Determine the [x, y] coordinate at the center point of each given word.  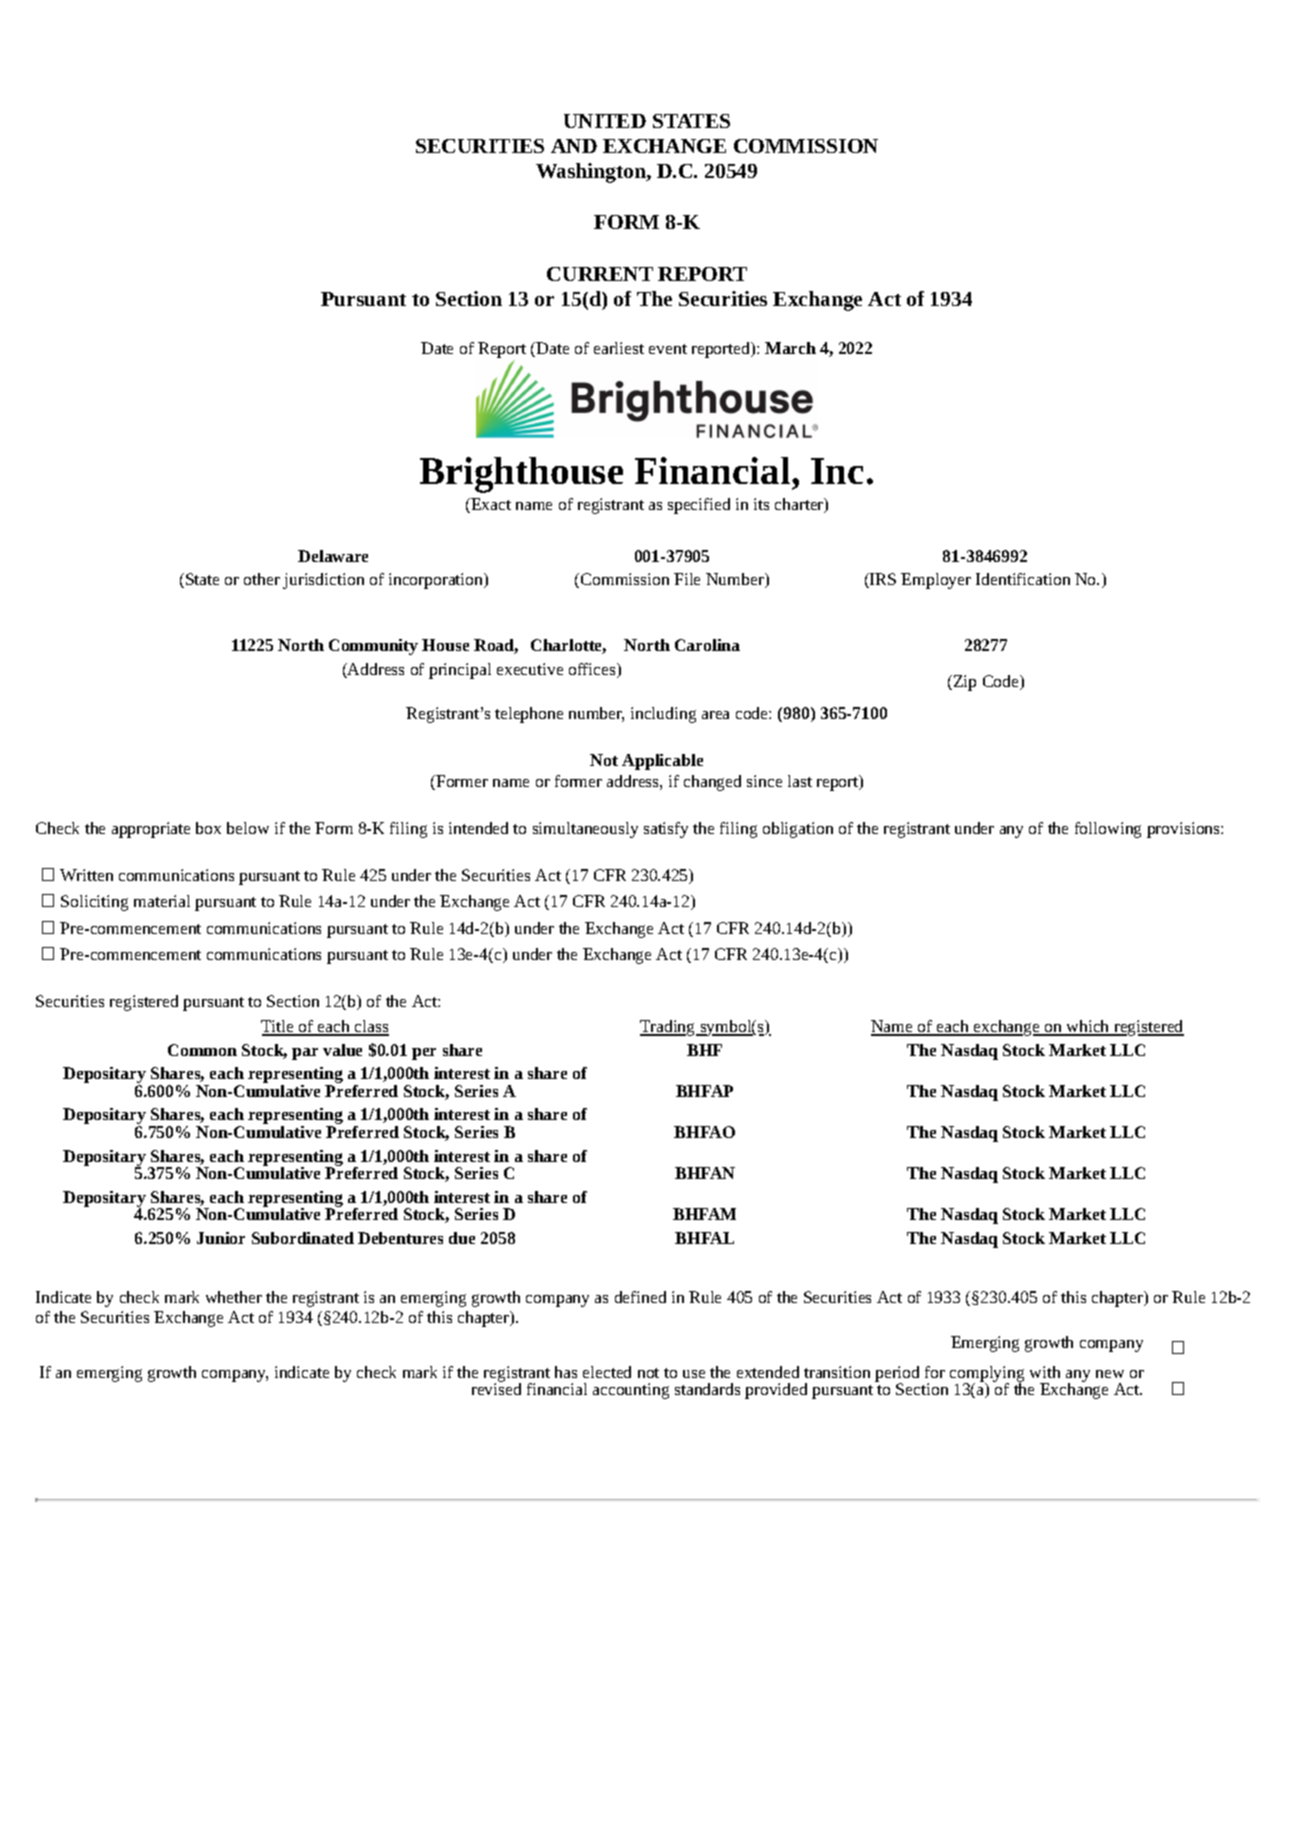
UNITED [605, 121]
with [1045, 1372]
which [1088, 1027]
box [208, 828]
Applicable [662, 762]
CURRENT [600, 274]
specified [699, 506]
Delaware [333, 556]
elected [607, 1372]
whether [234, 1297]
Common [202, 1050]
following [1108, 830]
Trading [669, 1028]
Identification [1023, 579]
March [790, 348]
